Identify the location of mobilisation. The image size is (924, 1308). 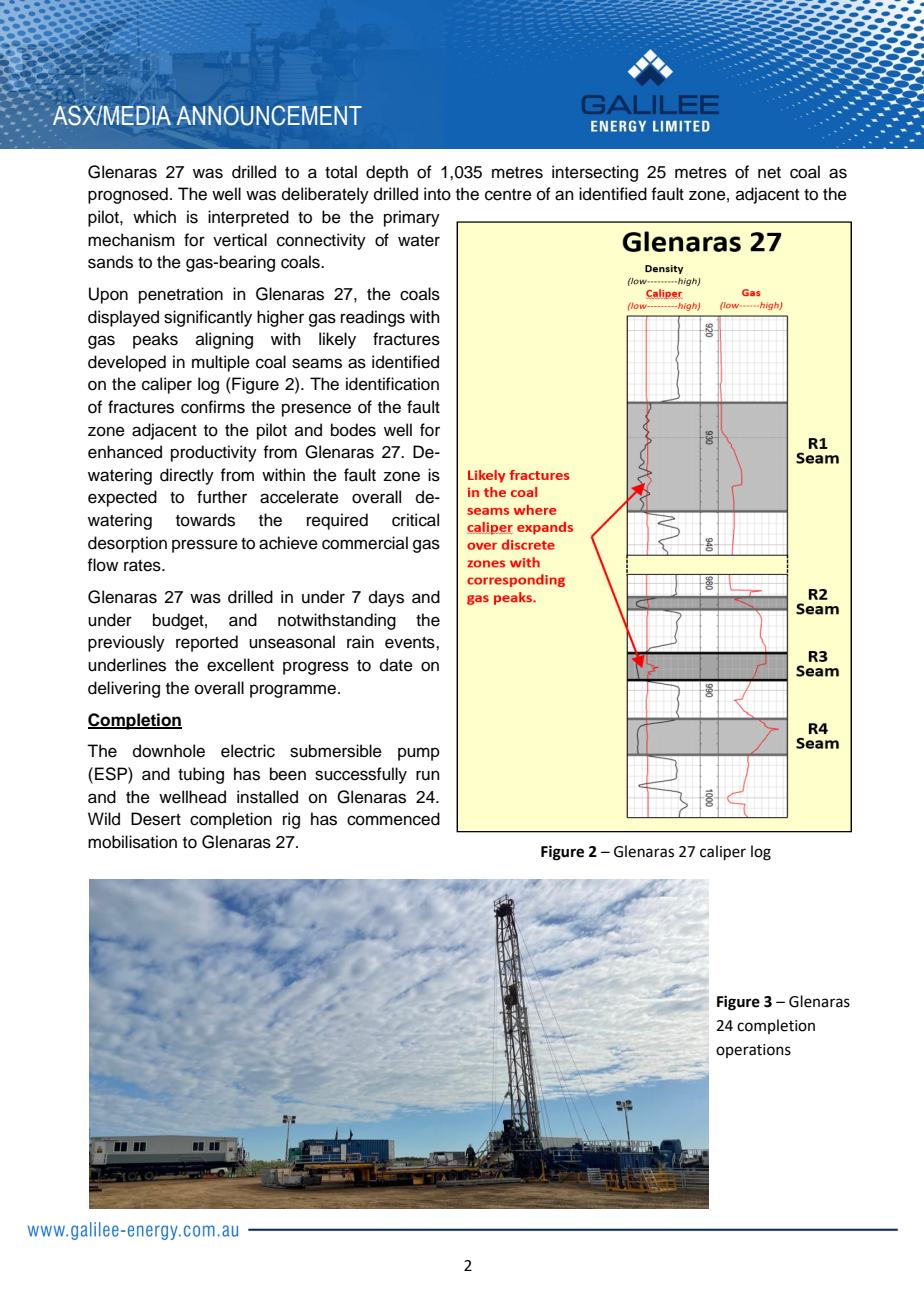
(132, 842).
